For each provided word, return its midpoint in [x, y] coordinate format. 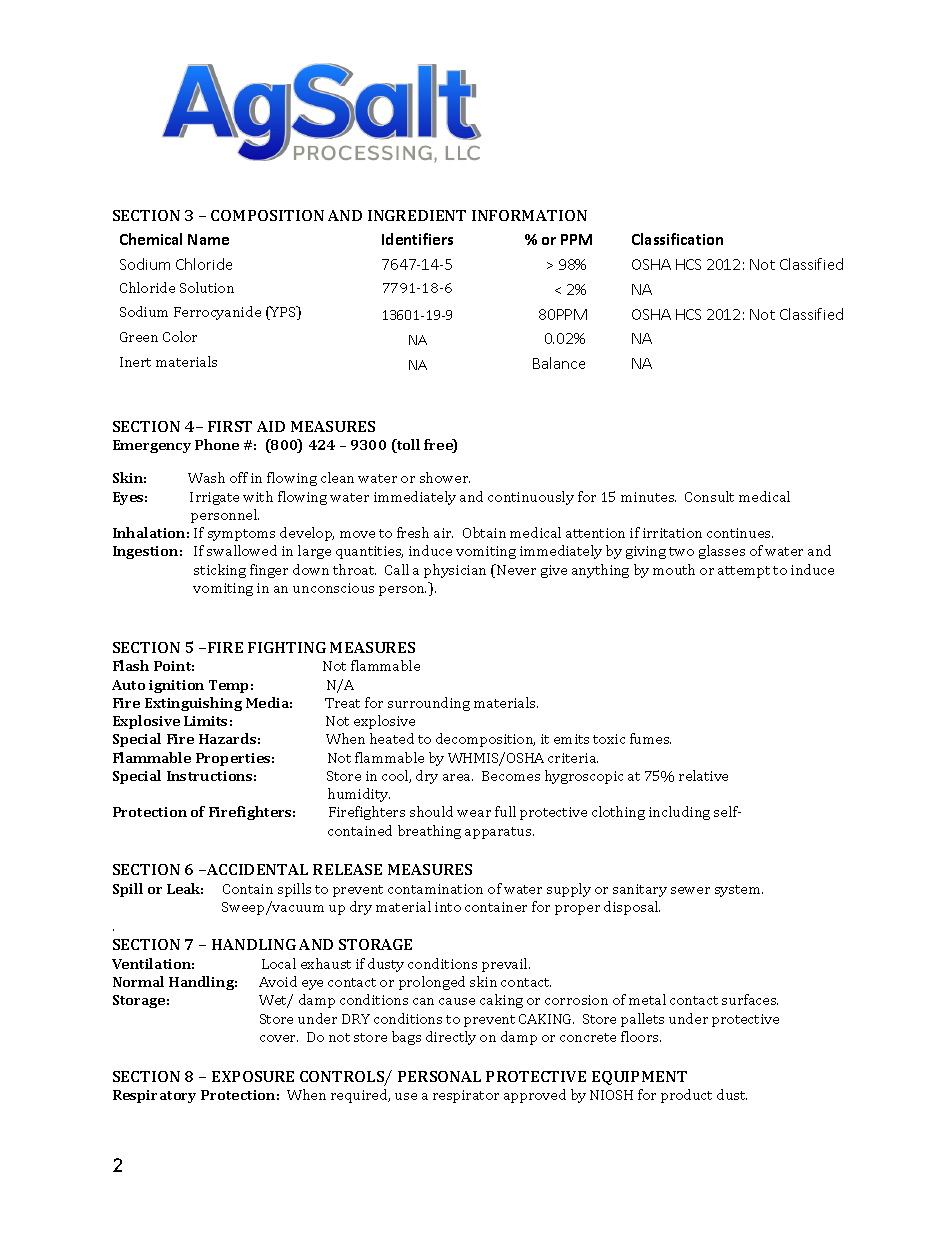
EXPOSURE [253, 1076]
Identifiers [417, 239]
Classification [677, 239]
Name [208, 239]
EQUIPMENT [639, 1078]
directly [451, 1038]
